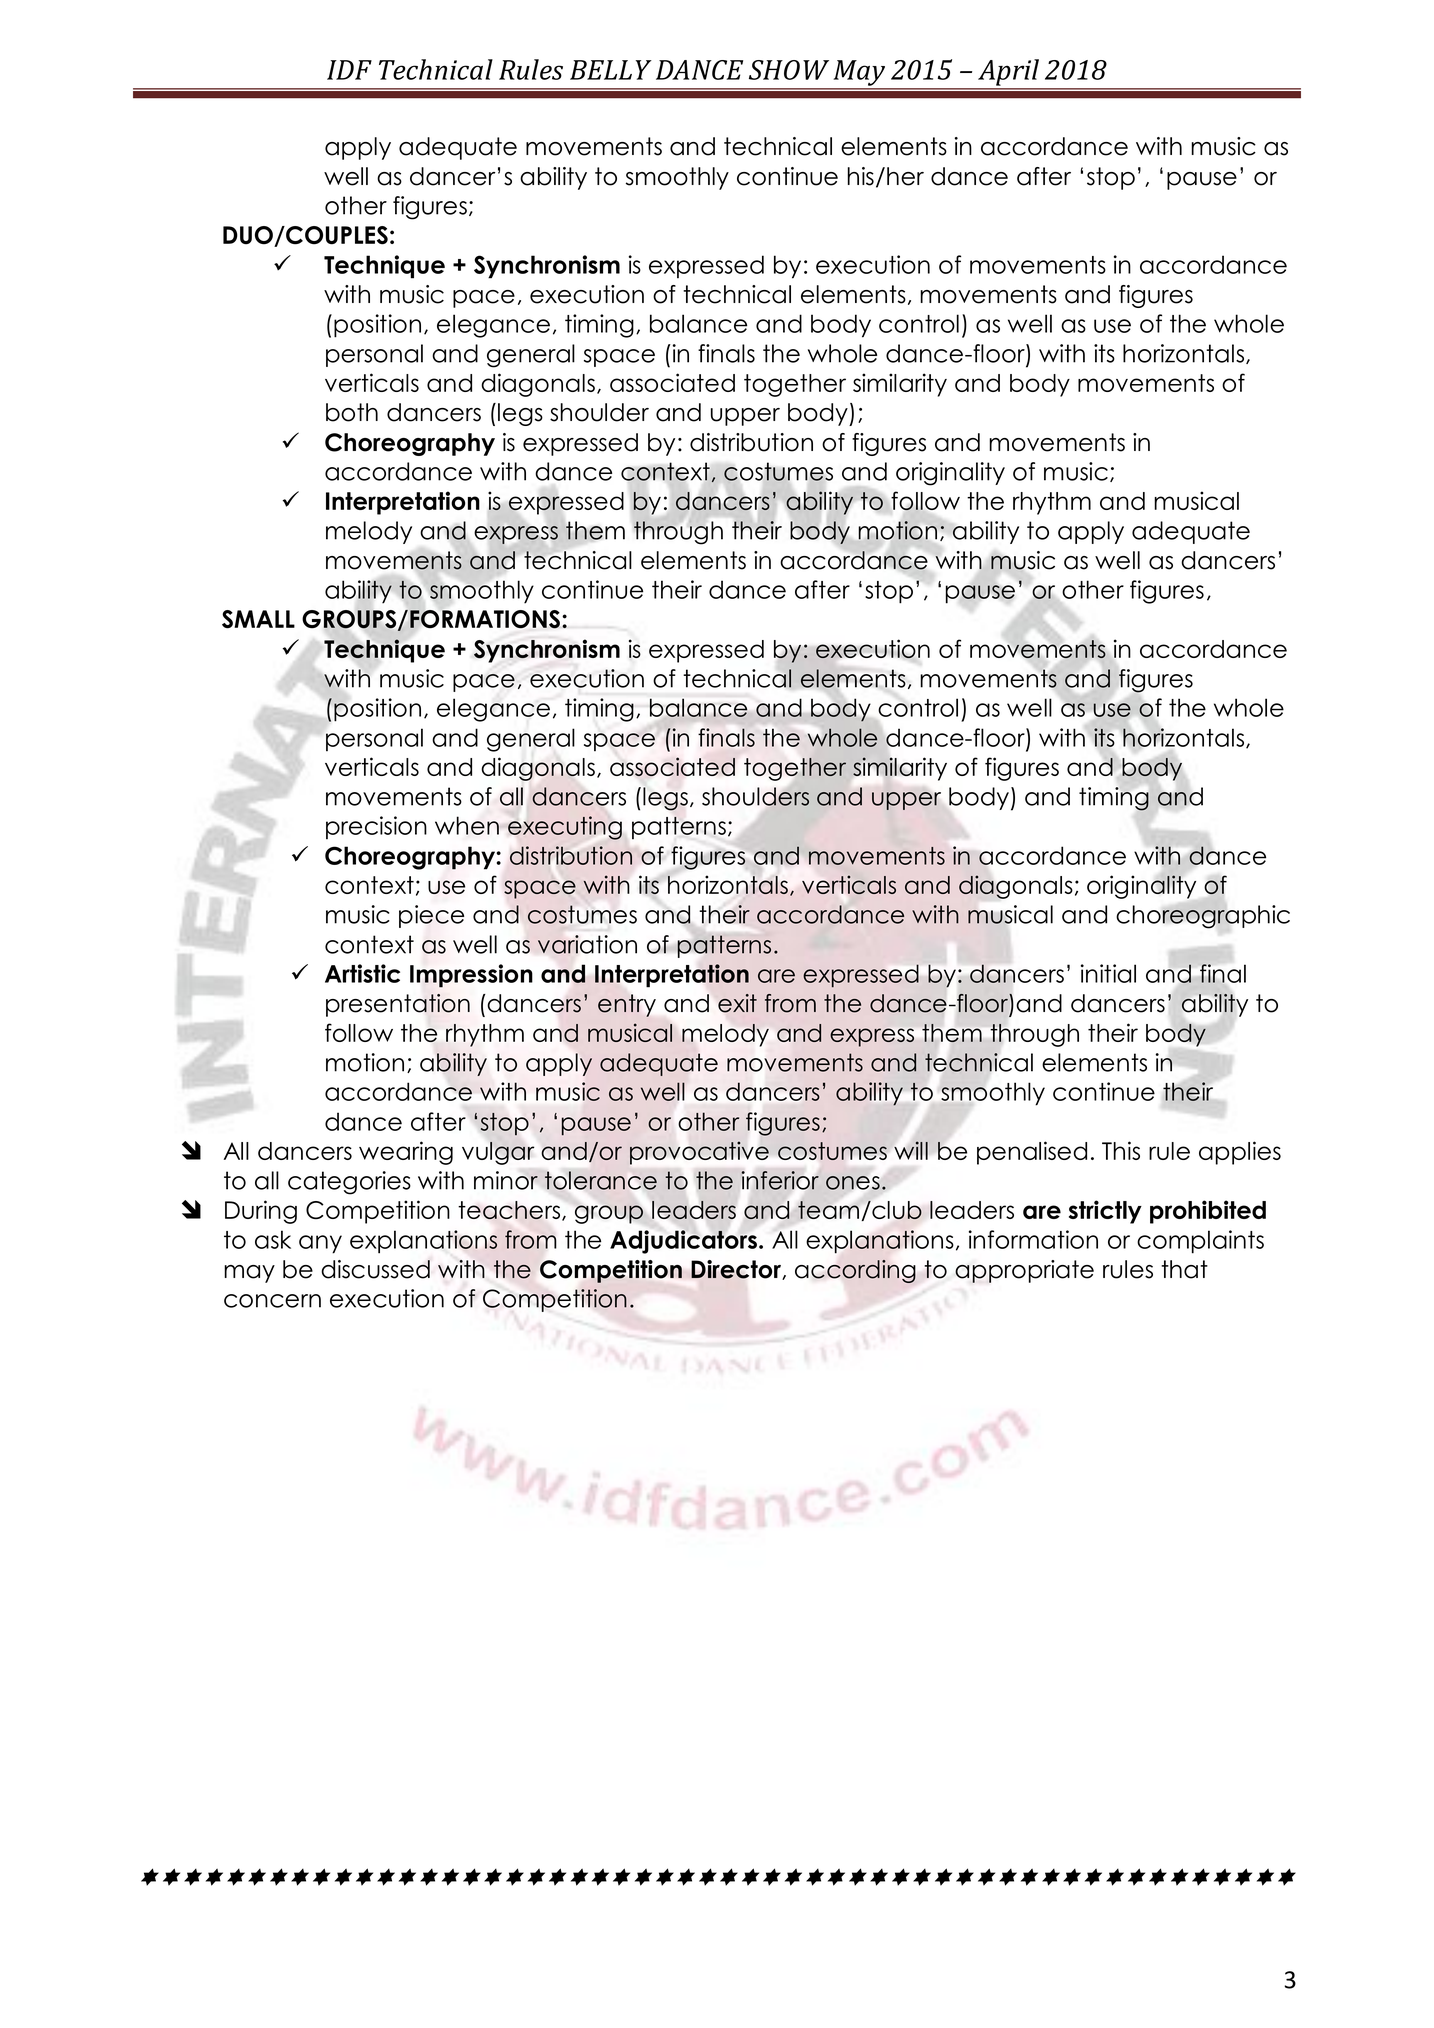 The width and height of the screenshot is (1434, 2028). Describe the element at coordinates (375, 1269) in the screenshot. I see `discussed` at that location.
